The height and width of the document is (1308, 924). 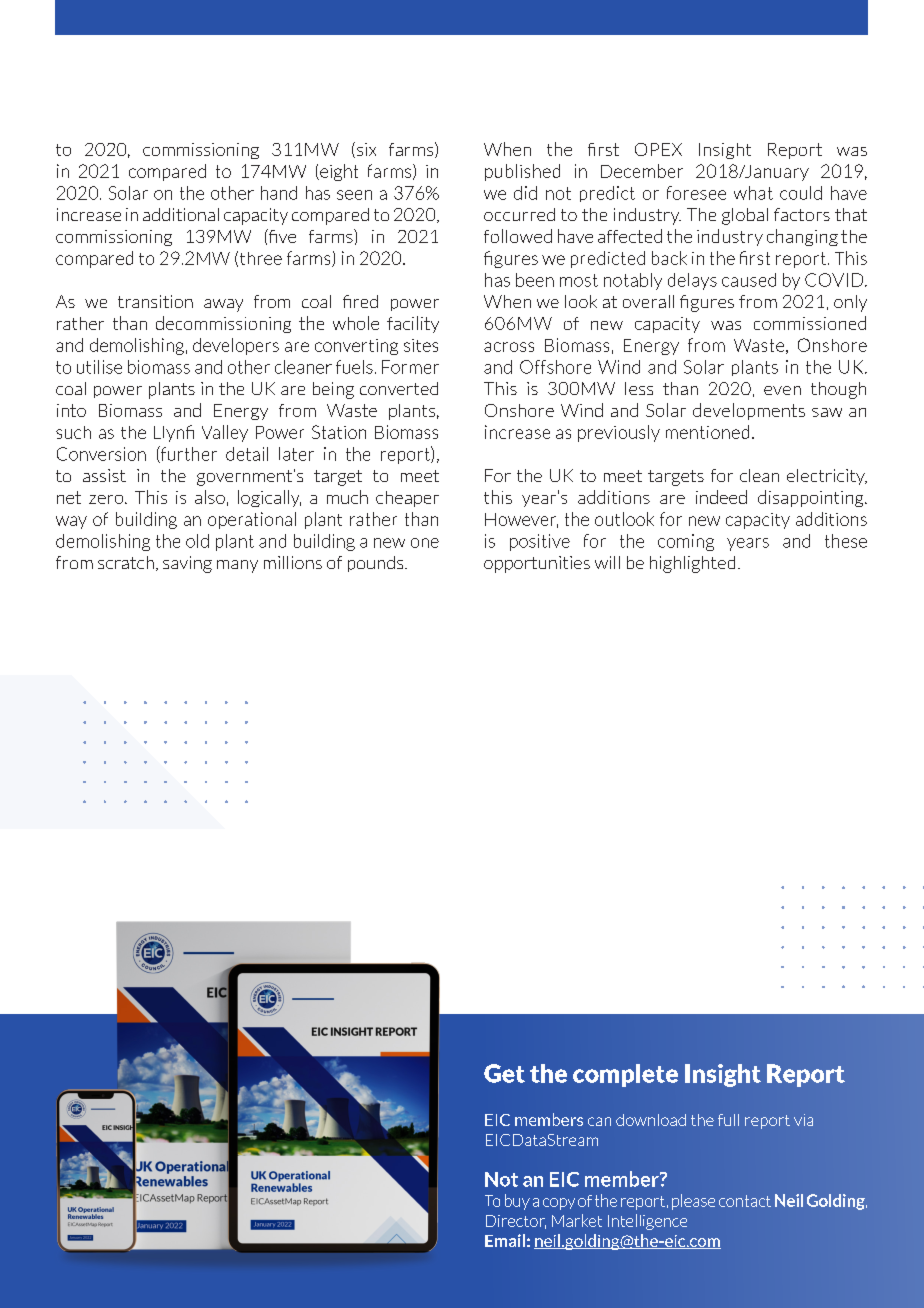 I want to click on published, so click(x=522, y=172).
